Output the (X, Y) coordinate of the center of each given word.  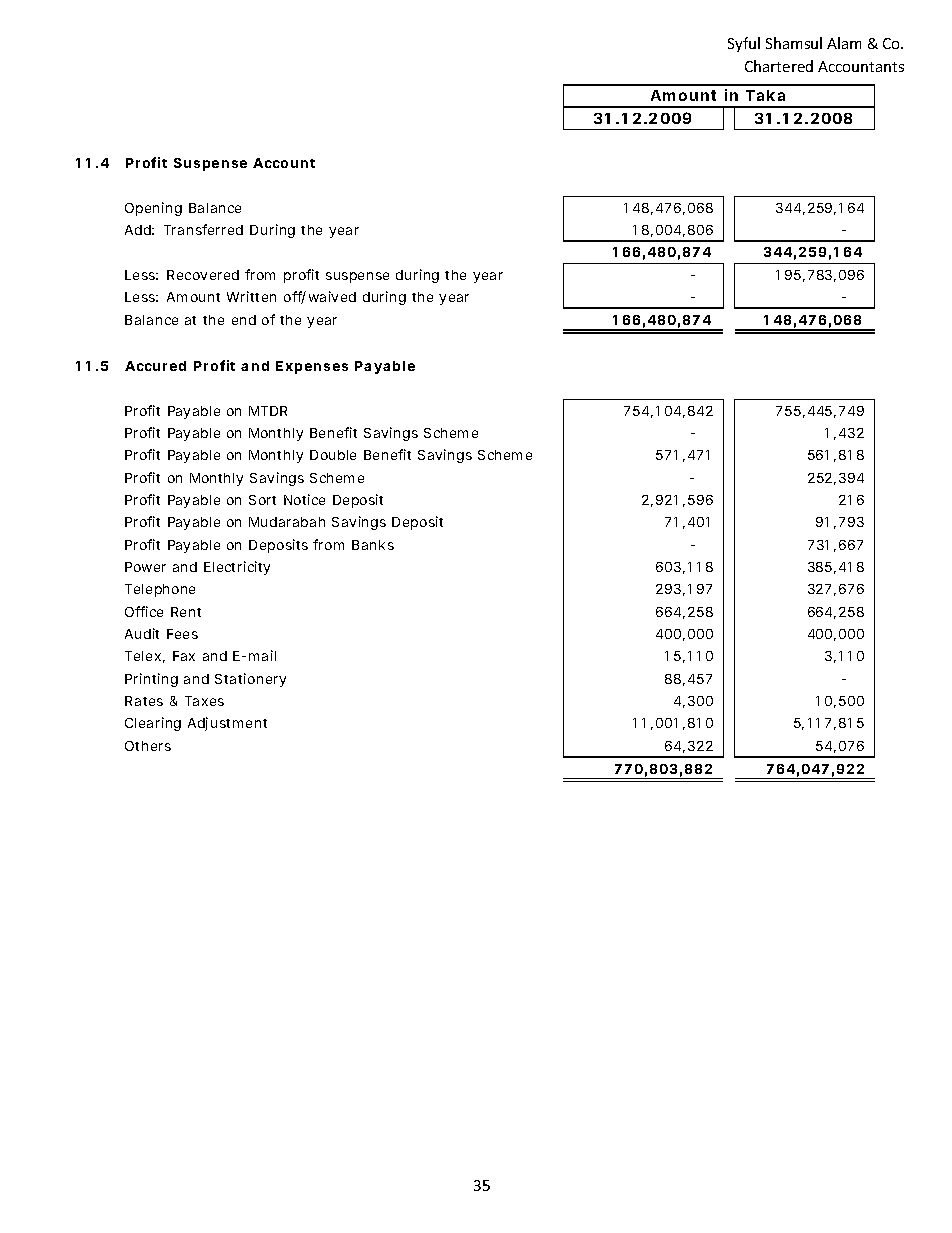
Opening (153, 209)
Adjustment (227, 724)
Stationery (250, 680)
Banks (373, 545)
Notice (304, 499)
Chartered (779, 66)
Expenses (312, 367)
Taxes (204, 701)
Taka (765, 95)
